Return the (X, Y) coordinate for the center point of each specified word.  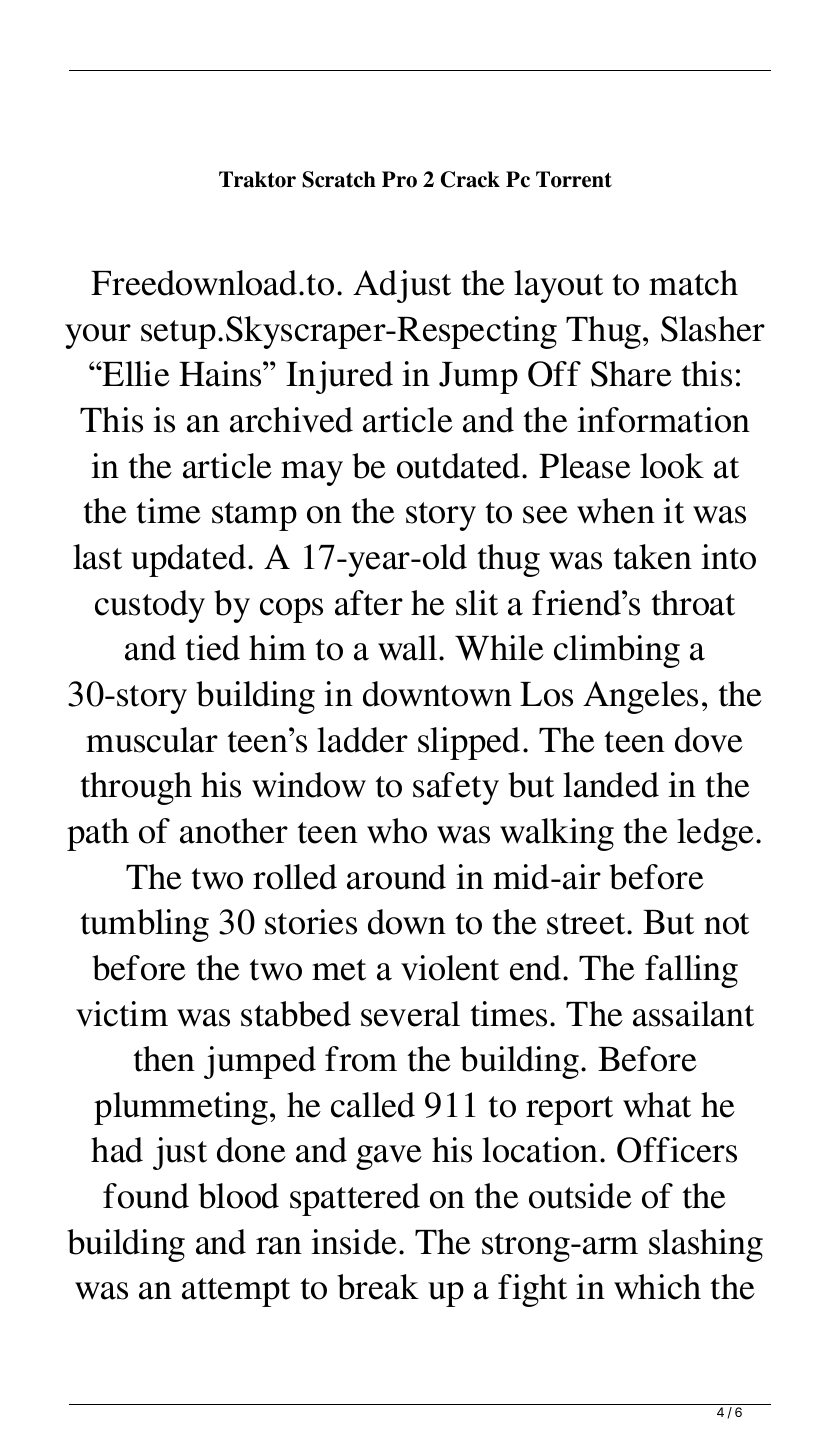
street (587, 924)
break (378, 1287)
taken (652, 557)
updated (190, 560)
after (369, 603)
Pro (399, 179)
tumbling (144, 925)
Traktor (257, 179)
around (396, 877)
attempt (236, 1292)
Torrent (574, 179)
